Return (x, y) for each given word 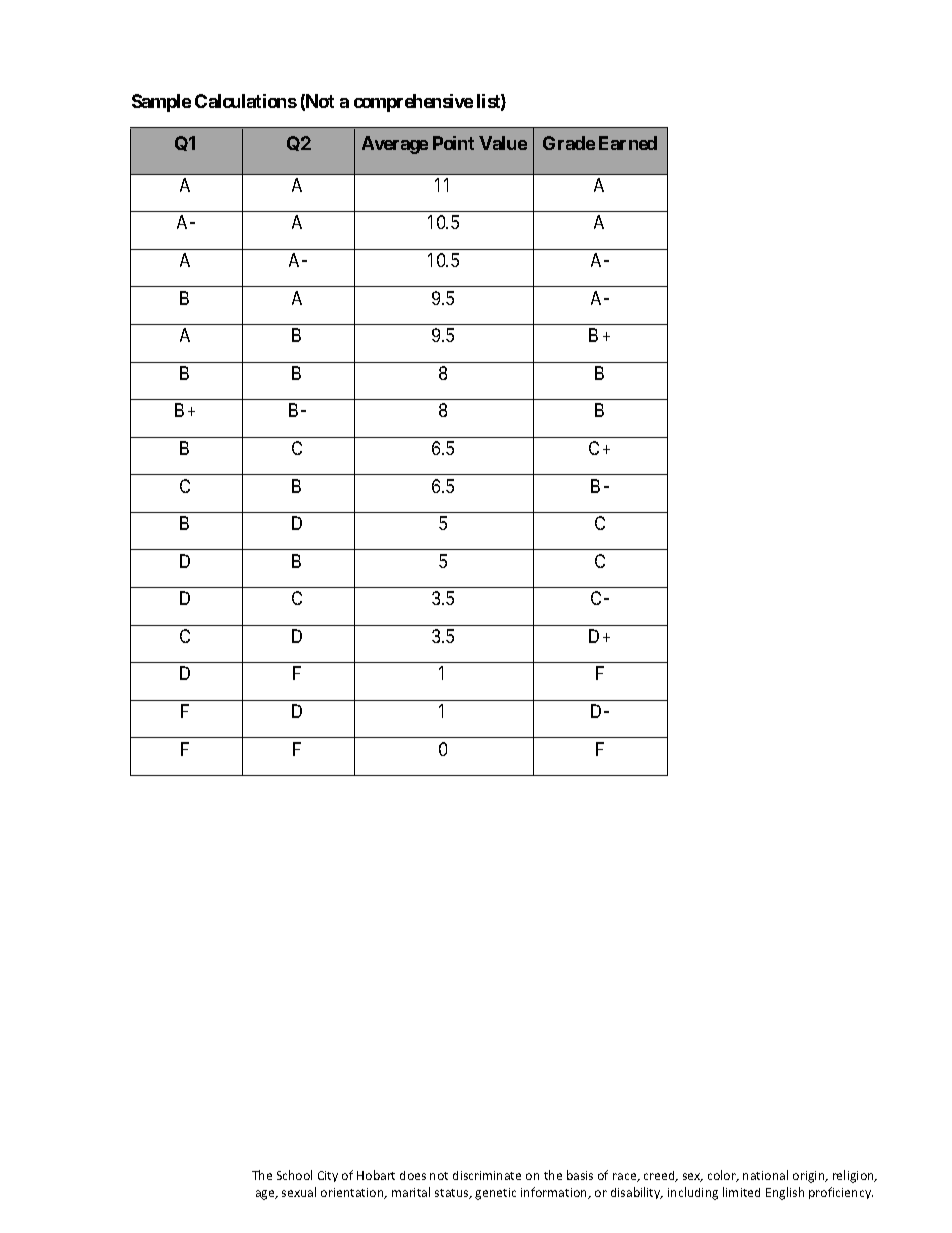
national (765, 1175)
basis (580, 1175)
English (785, 1193)
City (328, 1176)
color (723, 1176)
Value (503, 143)
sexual (299, 1192)
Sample (161, 103)
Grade (569, 143)
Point (453, 143)
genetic (495, 1194)
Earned (628, 143)
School (294, 1175)
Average (395, 145)
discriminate (487, 1175)
